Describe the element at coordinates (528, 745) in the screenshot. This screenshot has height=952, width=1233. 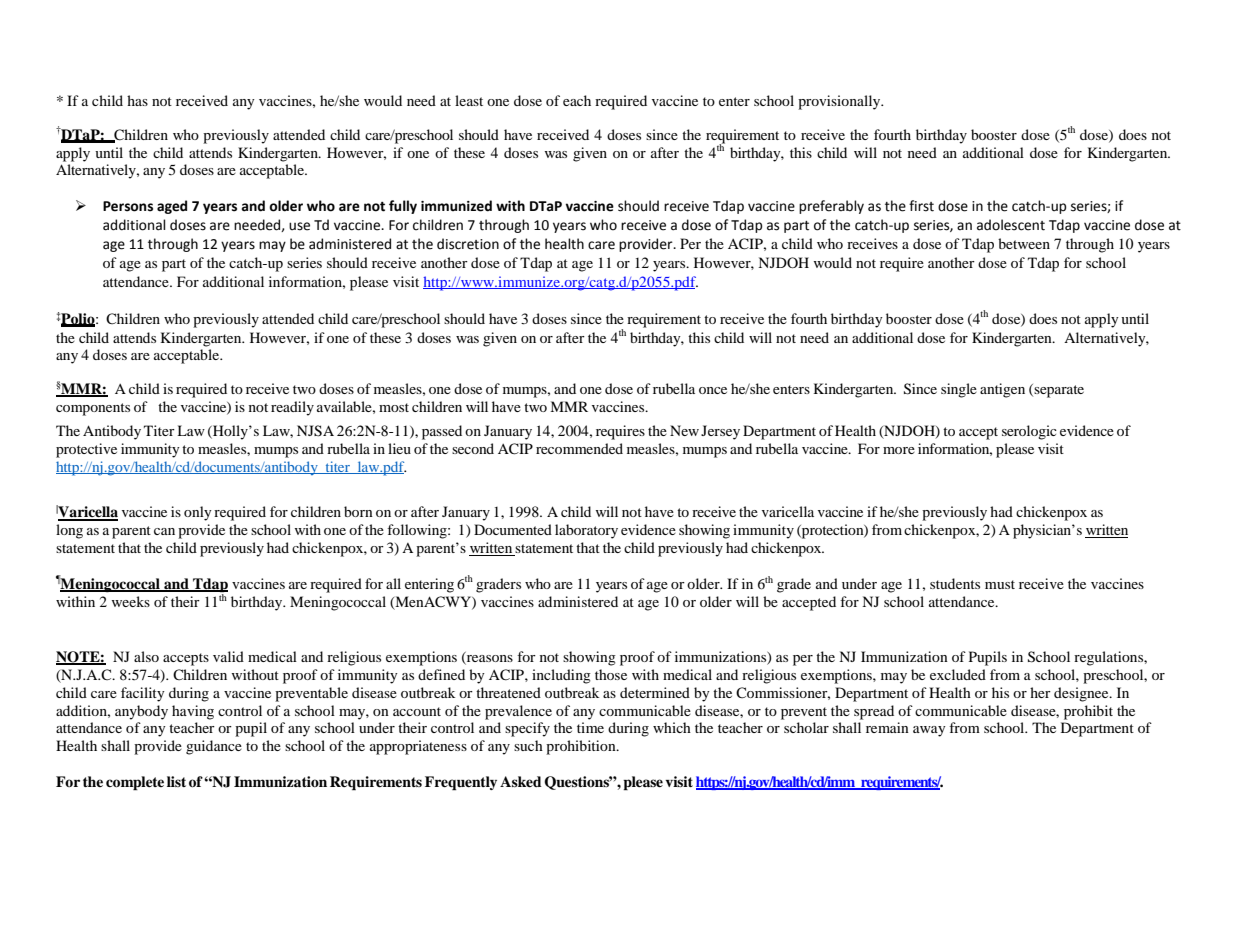
I see `such` at that location.
